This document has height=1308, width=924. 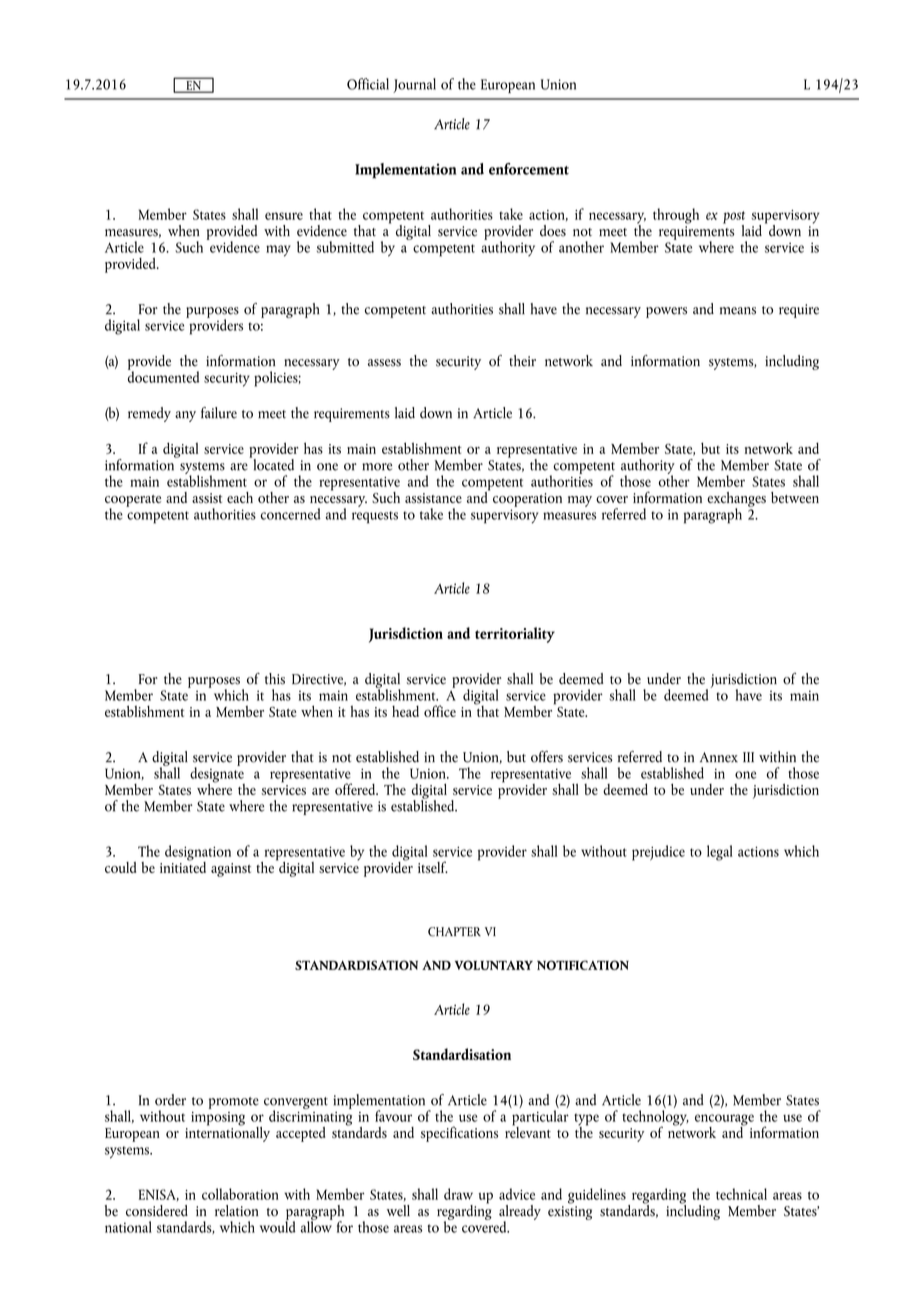 What do you see at coordinates (515, 635) in the document?
I see `territoriality` at bounding box center [515, 635].
